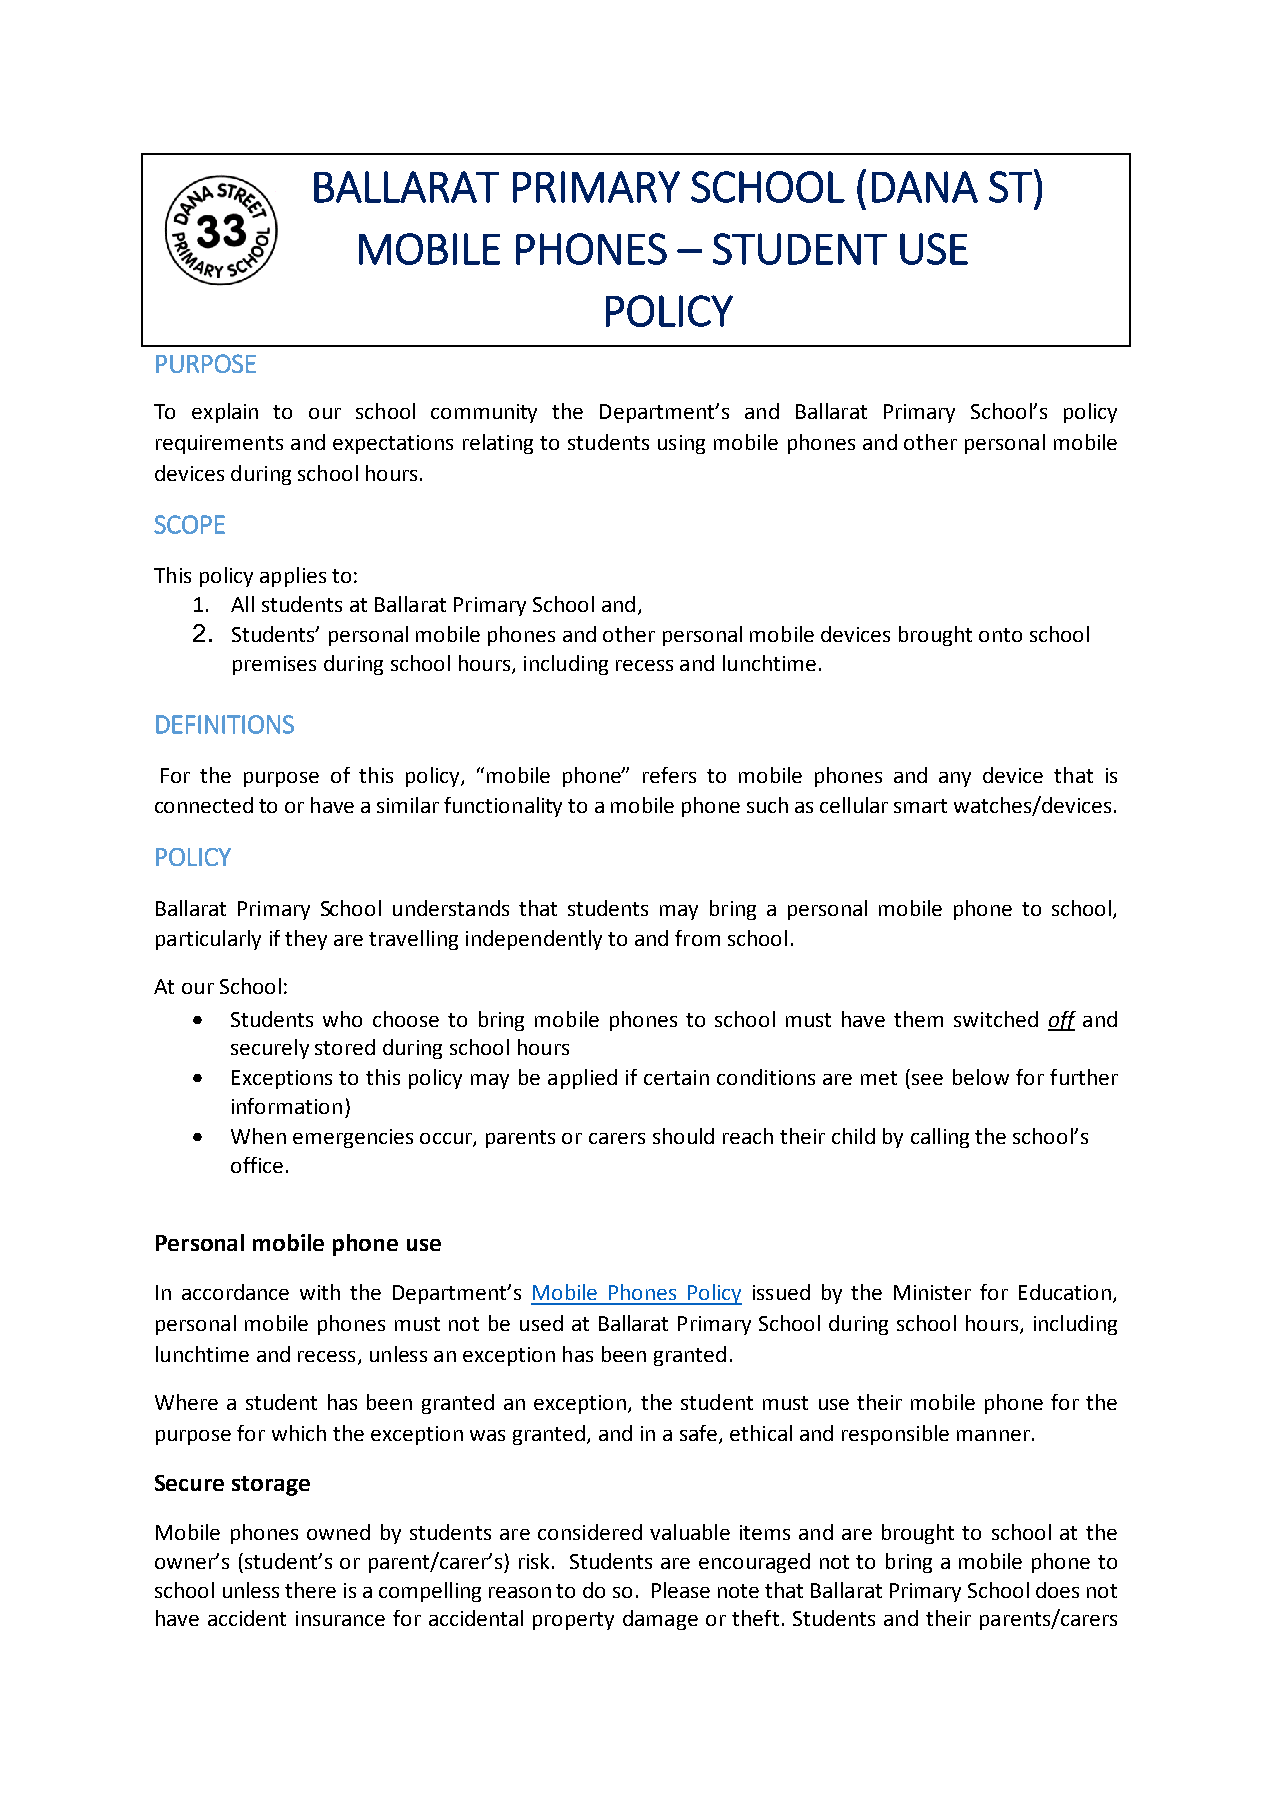 This document has width=1272, height=1799. What do you see at coordinates (293, 577) in the document?
I see `applies` at bounding box center [293, 577].
